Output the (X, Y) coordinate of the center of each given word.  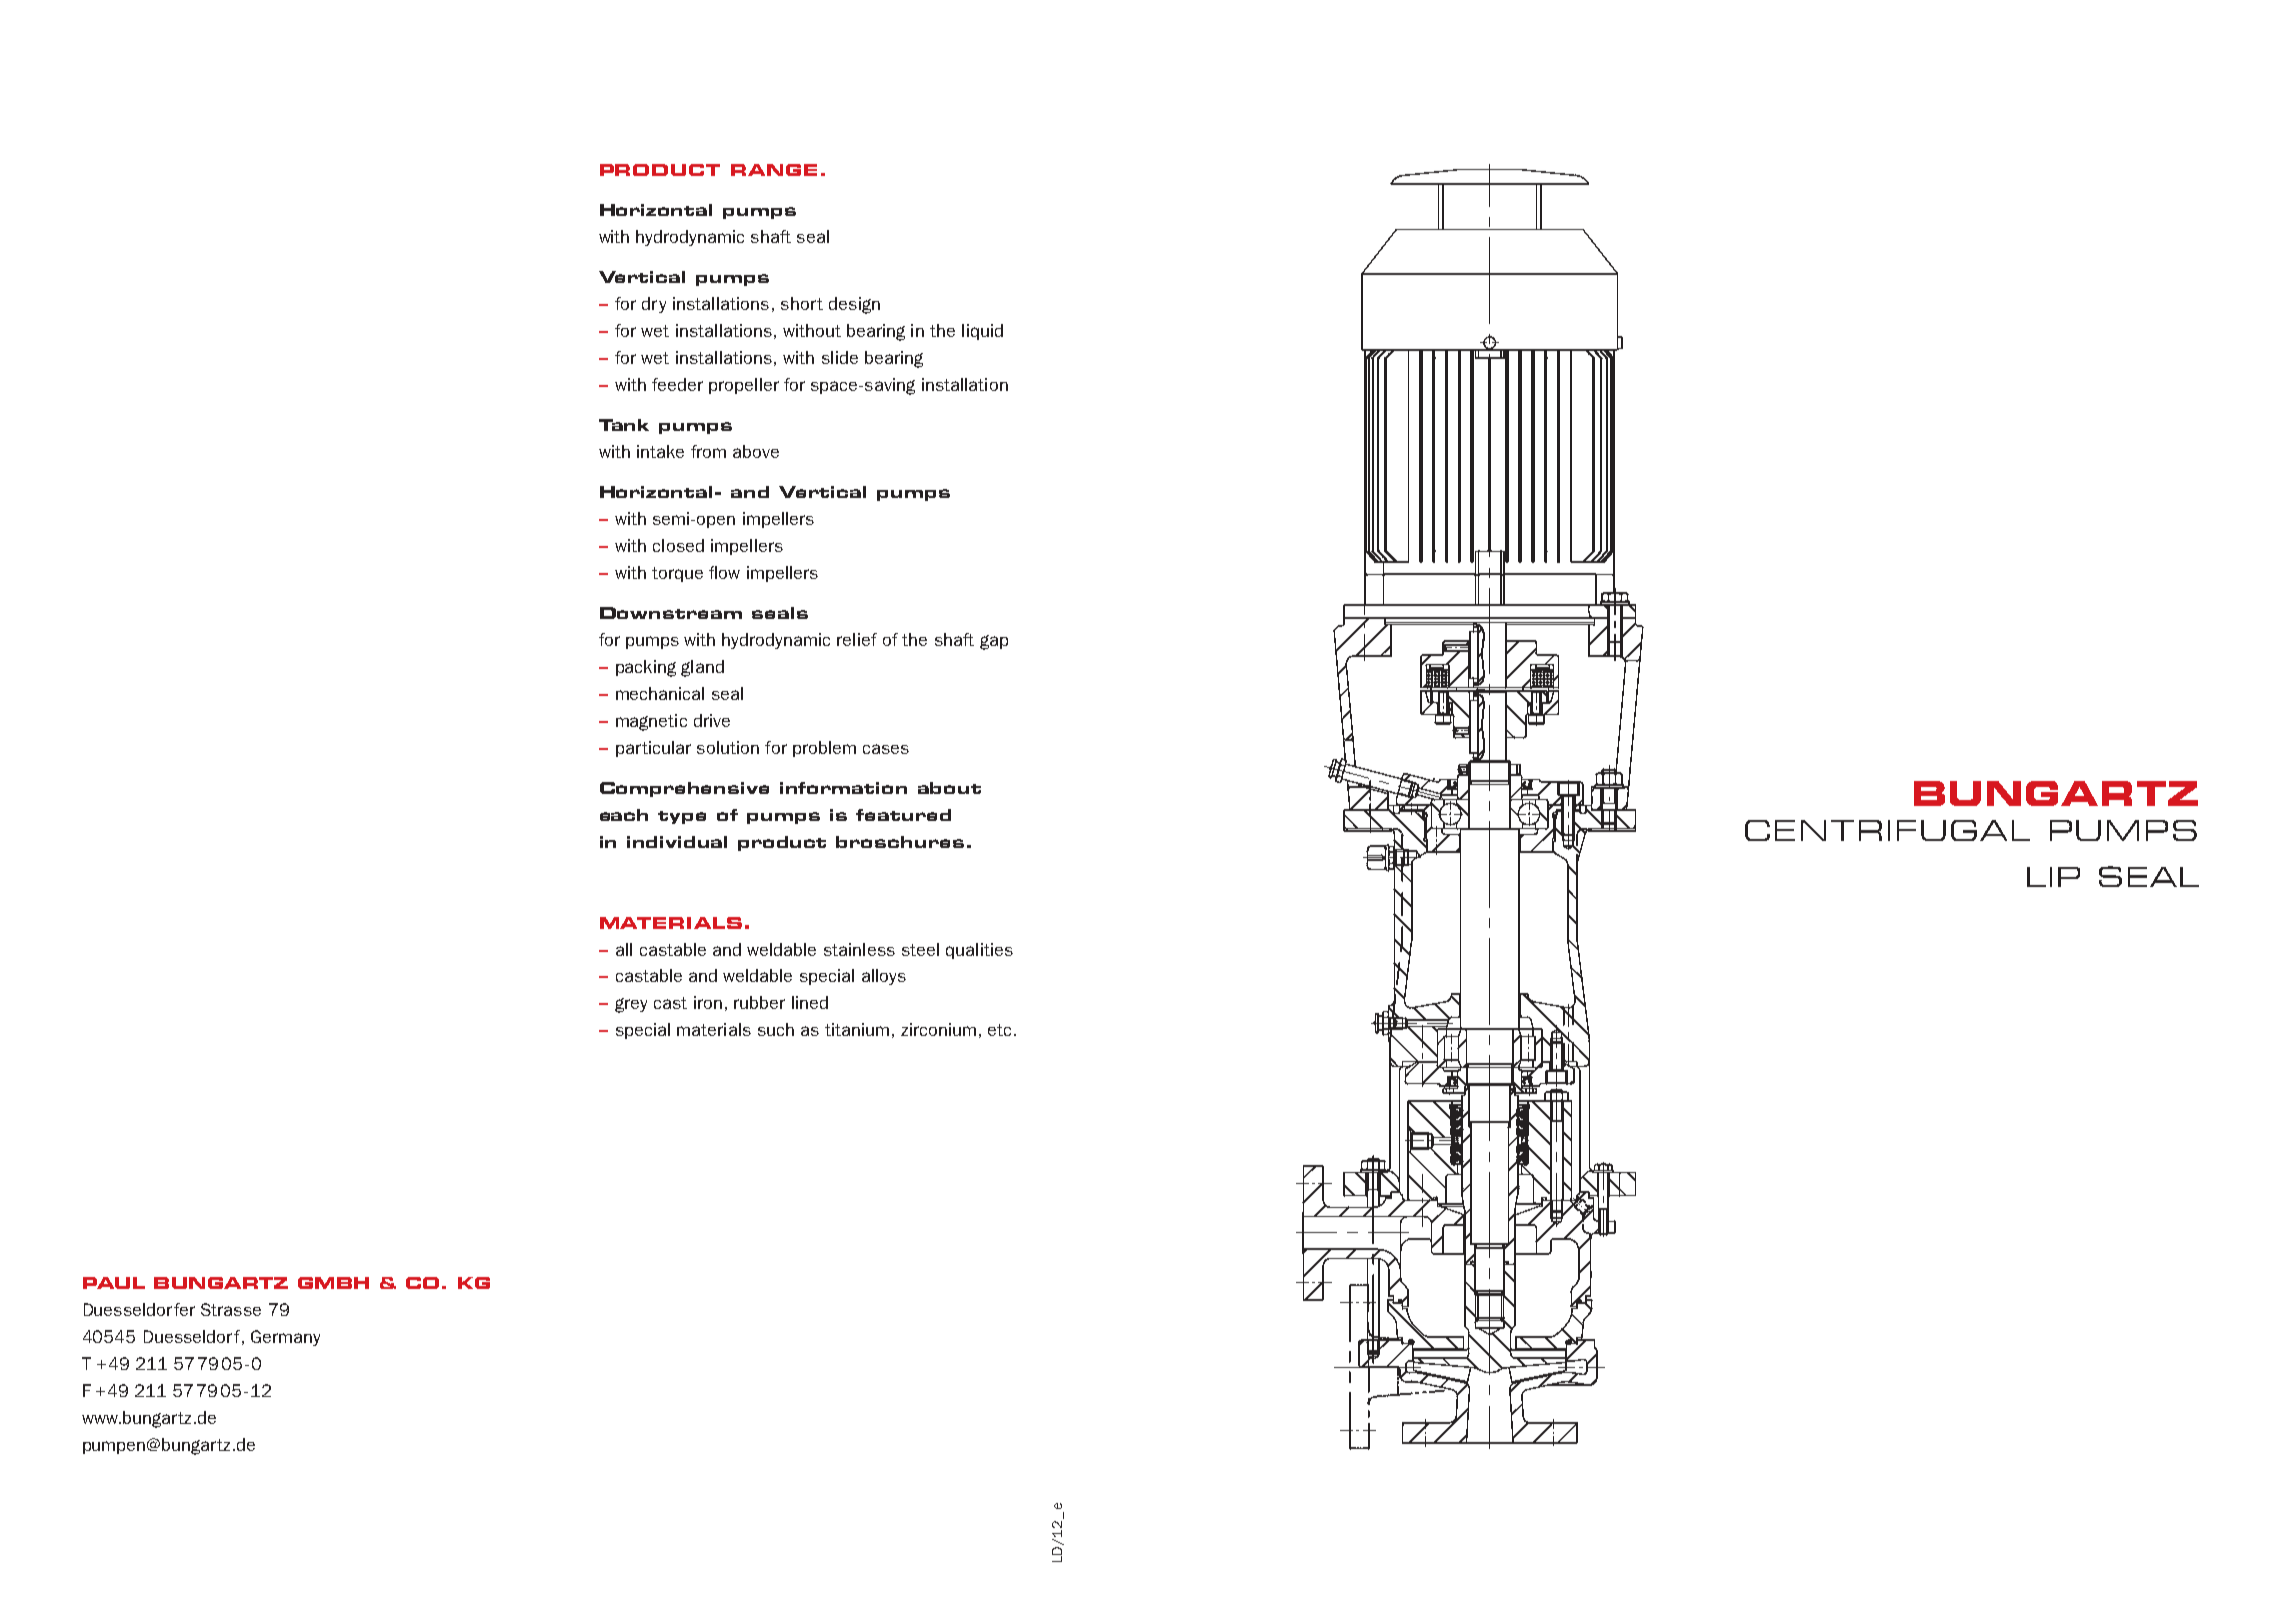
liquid (982, 332)
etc (999, 1030)
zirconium (938, 1029)
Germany (285, 1338)
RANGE (774, 170)
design (854, 305)
